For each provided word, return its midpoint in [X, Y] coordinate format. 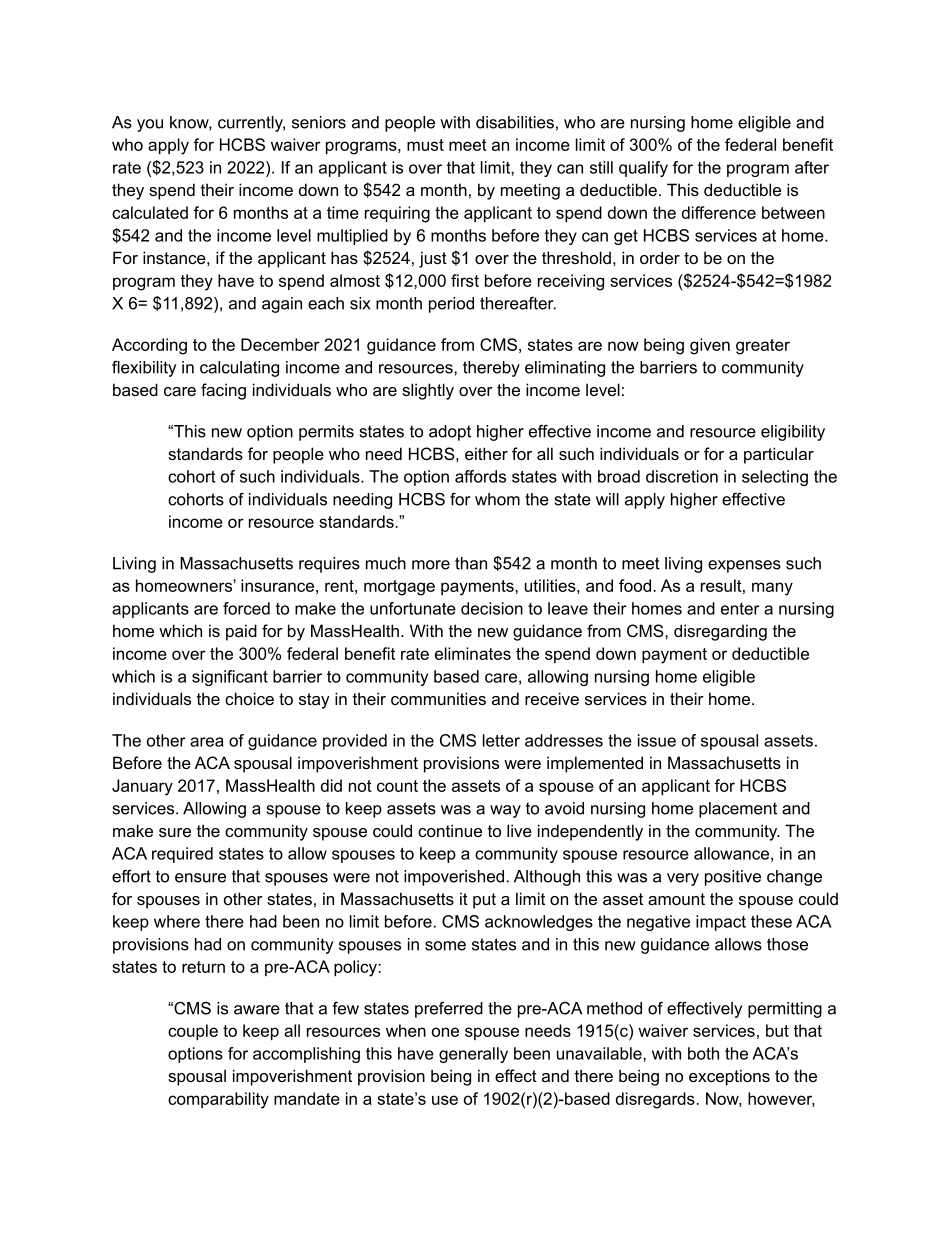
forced [246, 608]
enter [740, 609]
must [425, 145]
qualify [643, 169]
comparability [218, 1100]
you [150, 125]
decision [492, 608]
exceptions [729, 1077]
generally [473, 1055]
